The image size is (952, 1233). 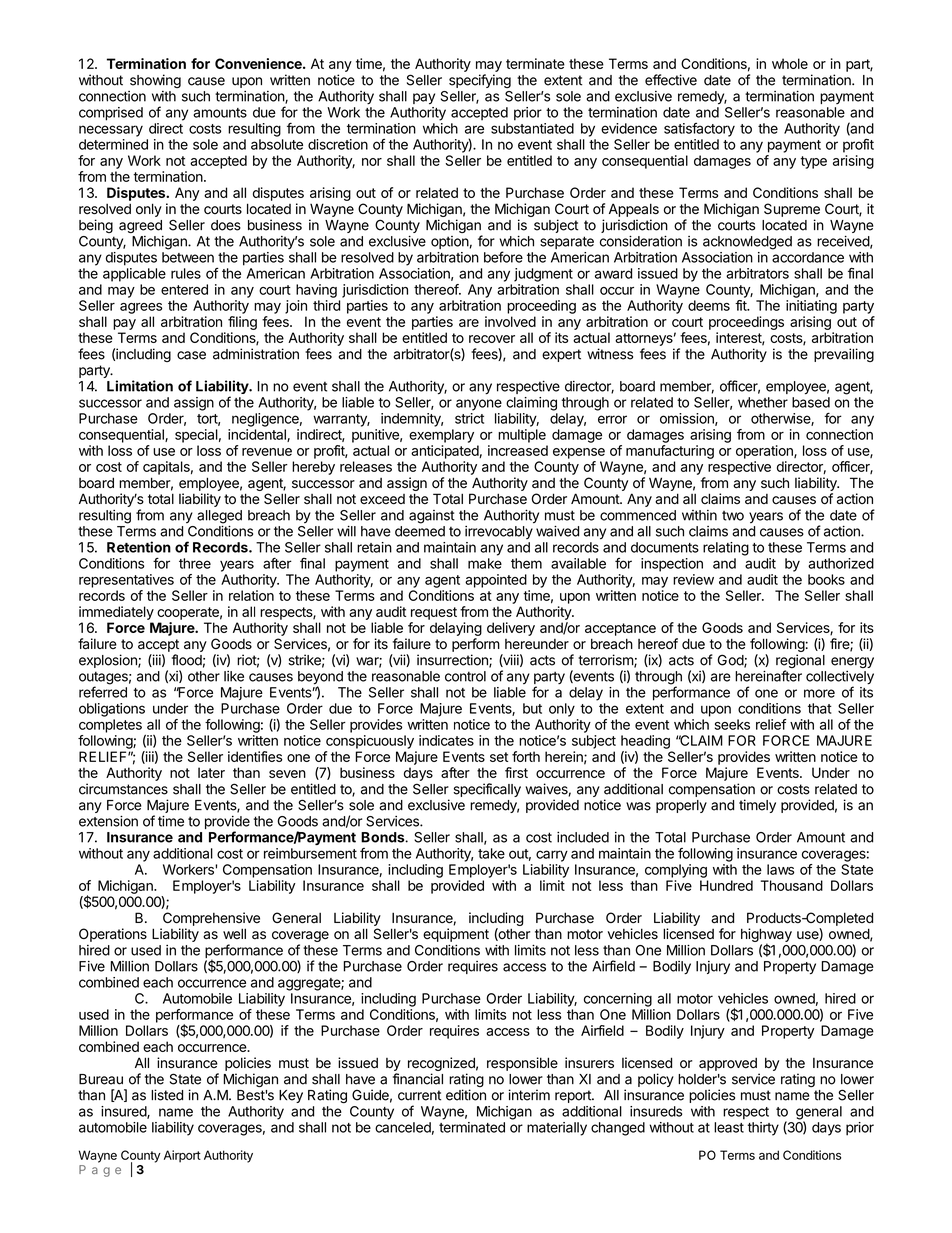 What do you see at coordinates (167, 1095) in the screenshot?
I see `listed` at bounding box center [167, 1095].
